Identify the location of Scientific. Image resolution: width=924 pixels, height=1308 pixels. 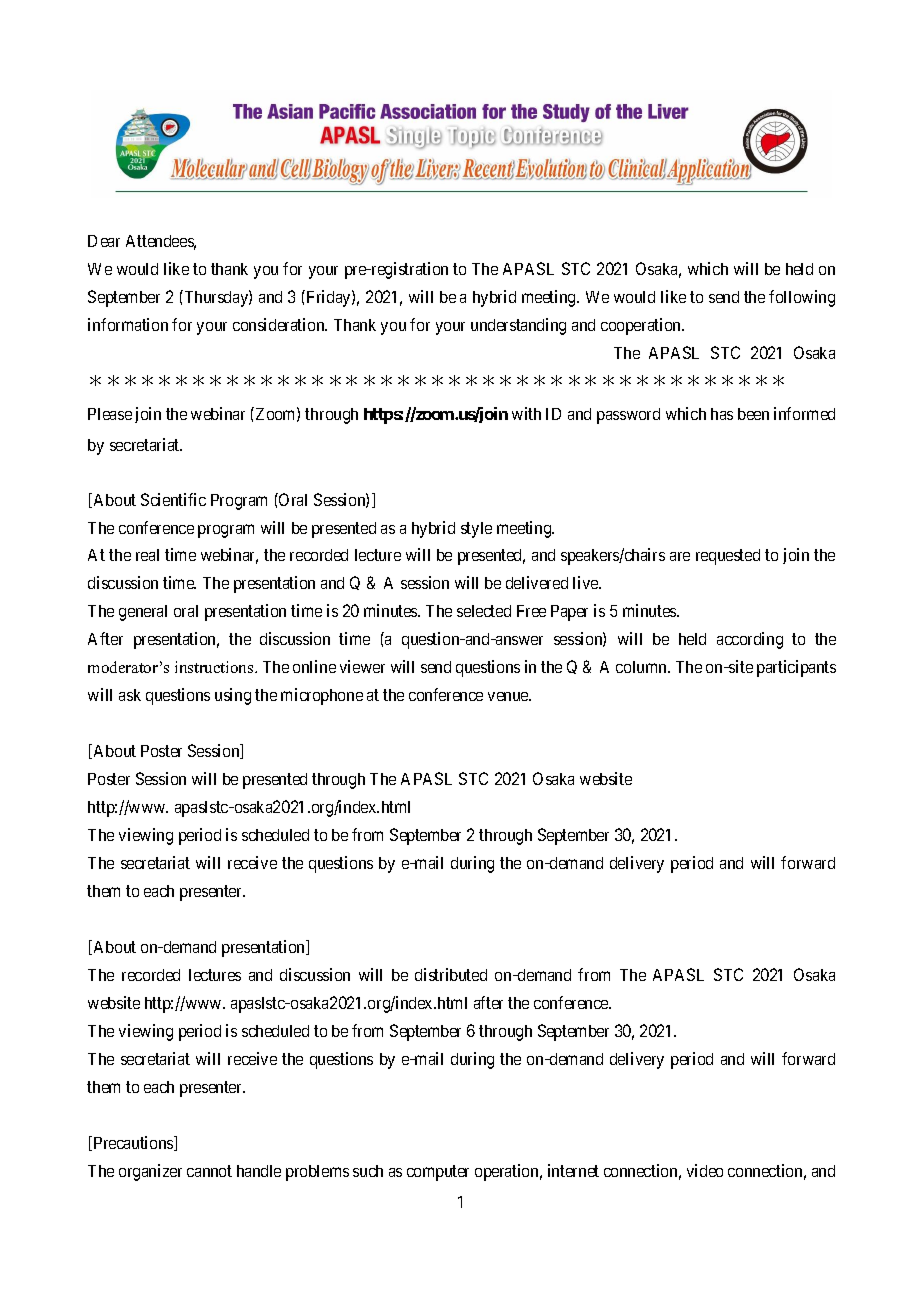
(173, 499).
